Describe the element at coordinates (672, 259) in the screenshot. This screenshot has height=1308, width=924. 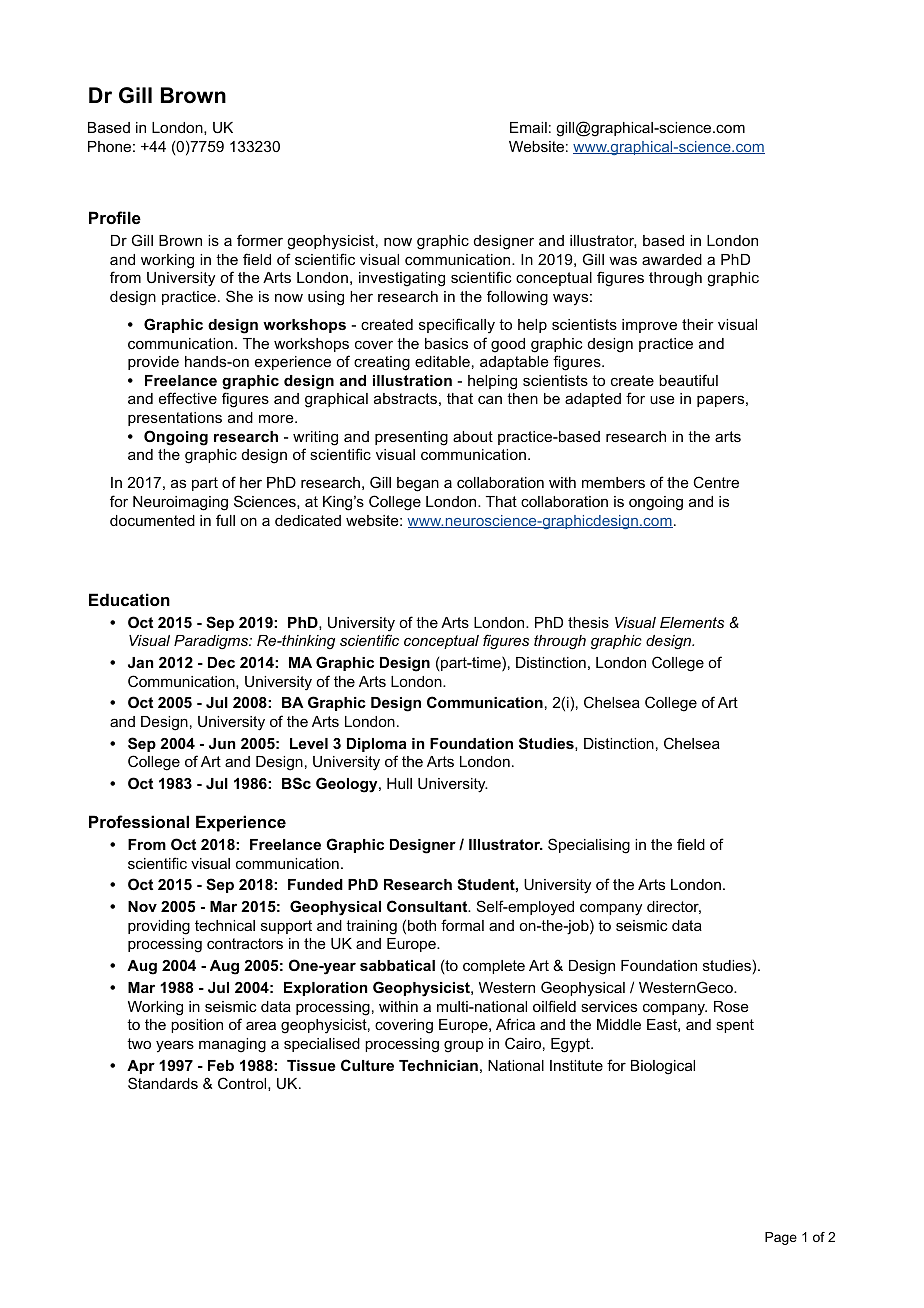
I see `awarded` at that location.
